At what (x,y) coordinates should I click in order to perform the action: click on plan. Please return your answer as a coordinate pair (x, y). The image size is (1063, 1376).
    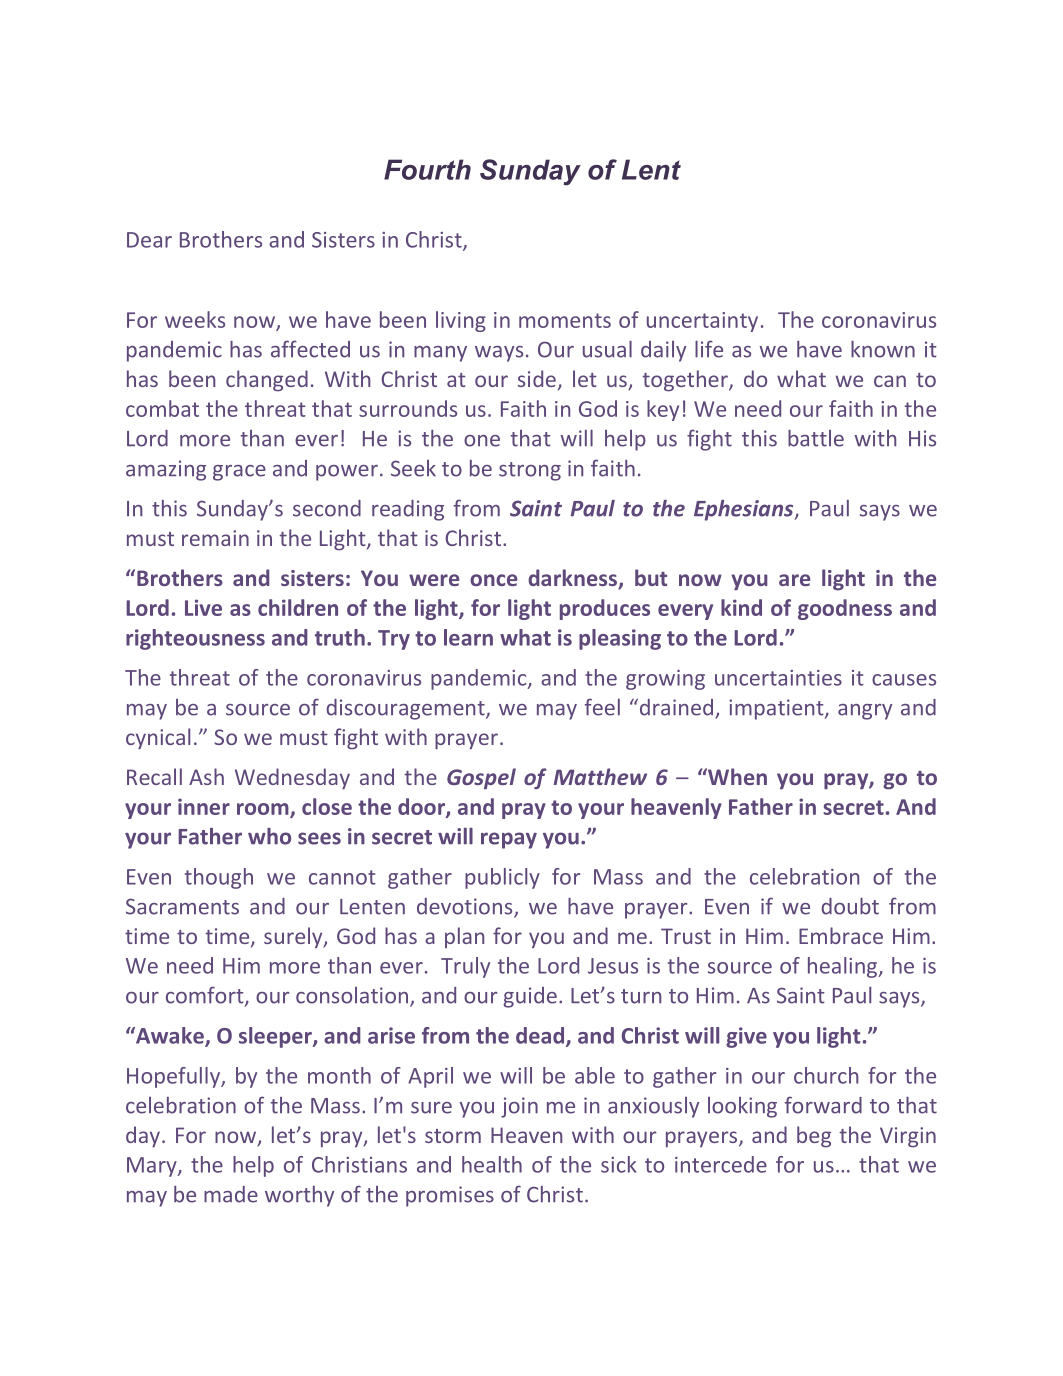
    Looking at the image, I should click on (464, 937).
